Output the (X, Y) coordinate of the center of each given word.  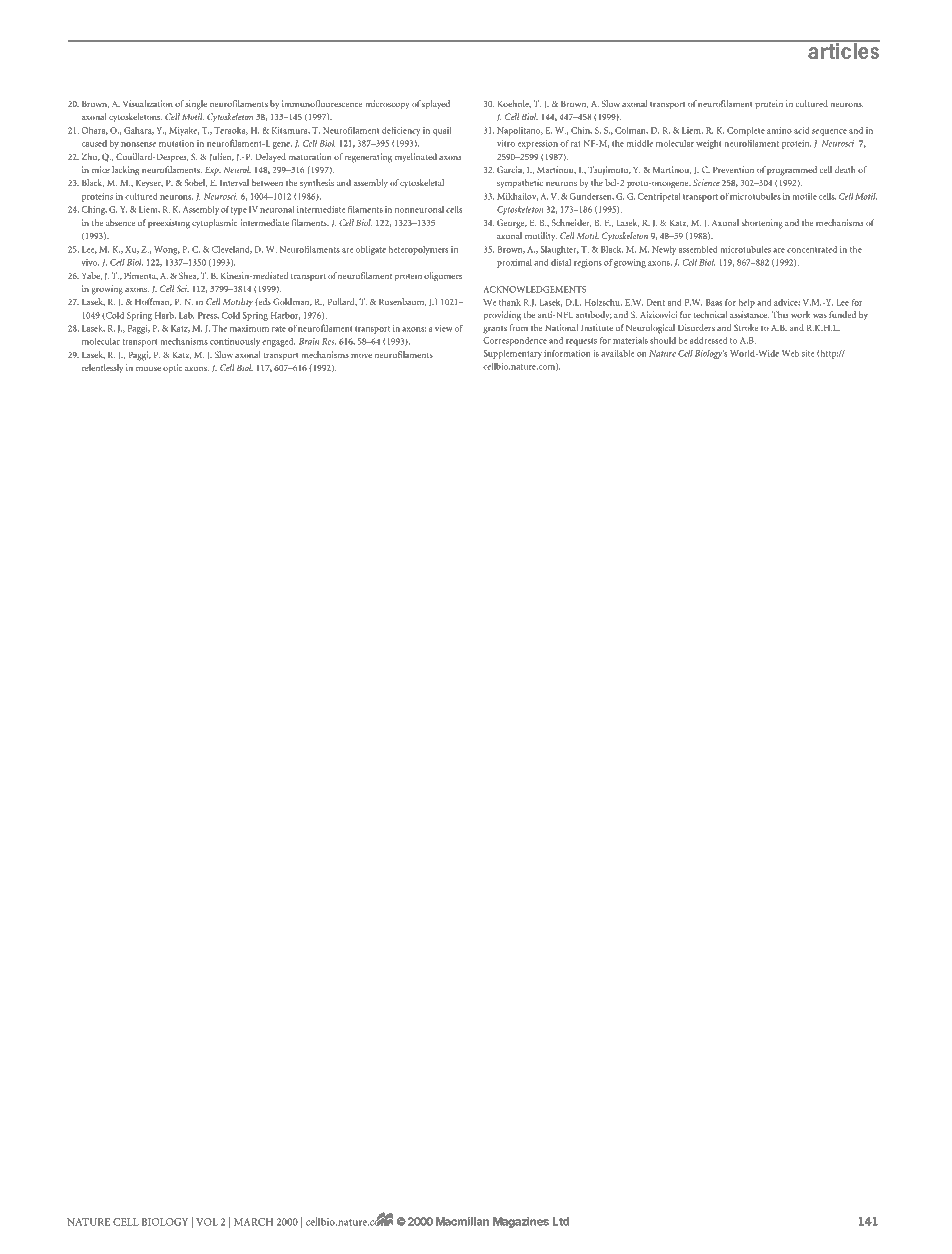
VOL (207, 1222)
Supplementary (512, 354)
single (196, 105)
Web (790, 353)
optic (172, 369)
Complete (746, 131)
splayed (436, 105)
